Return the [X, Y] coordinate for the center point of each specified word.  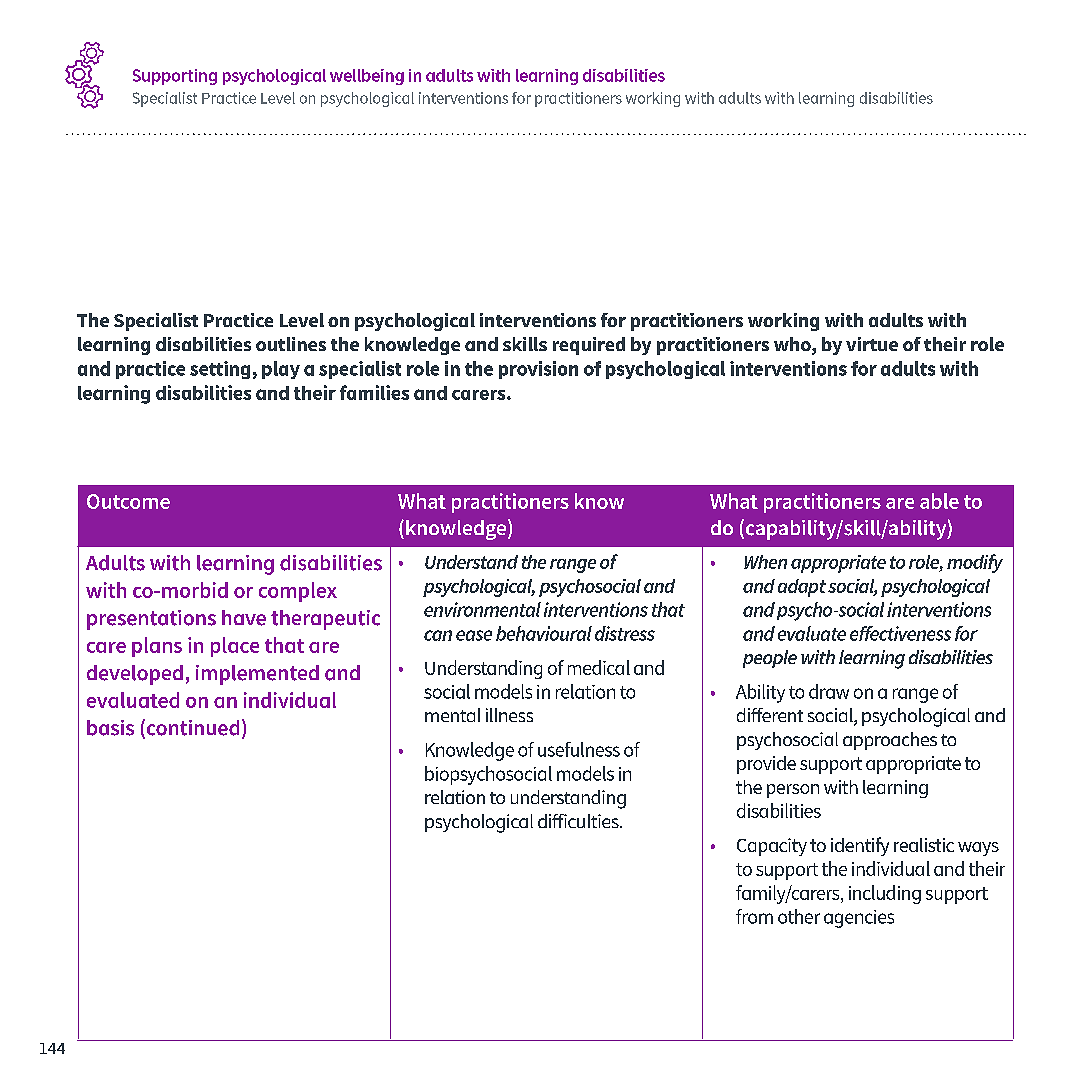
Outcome [128, 501]
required [589, 346]
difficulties [579, 821]
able [939, 501]
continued [191, 728]
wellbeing [367, 77]
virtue [872, 344]
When [765, 562]
